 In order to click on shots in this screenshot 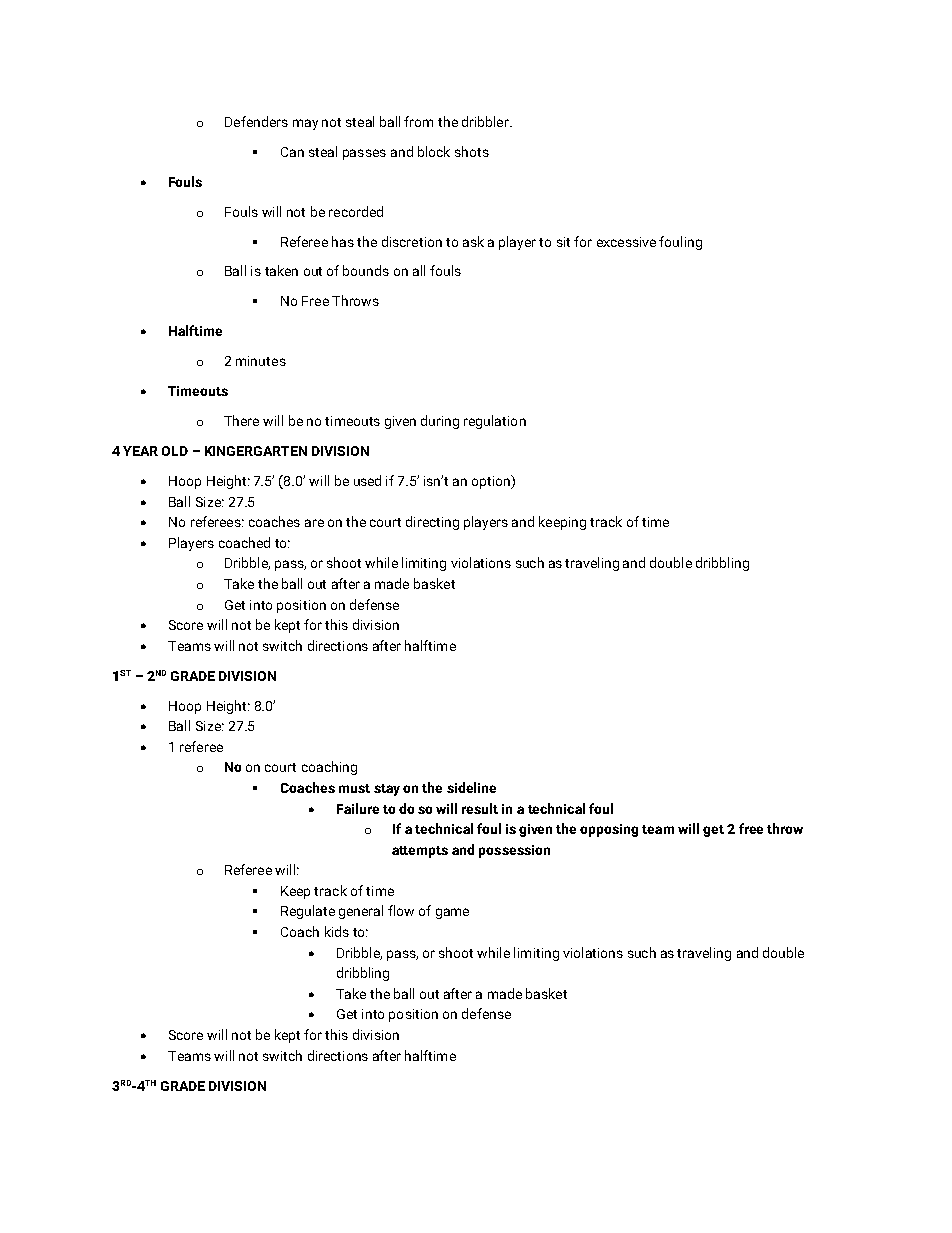, I will do `click(472, 151)`.
